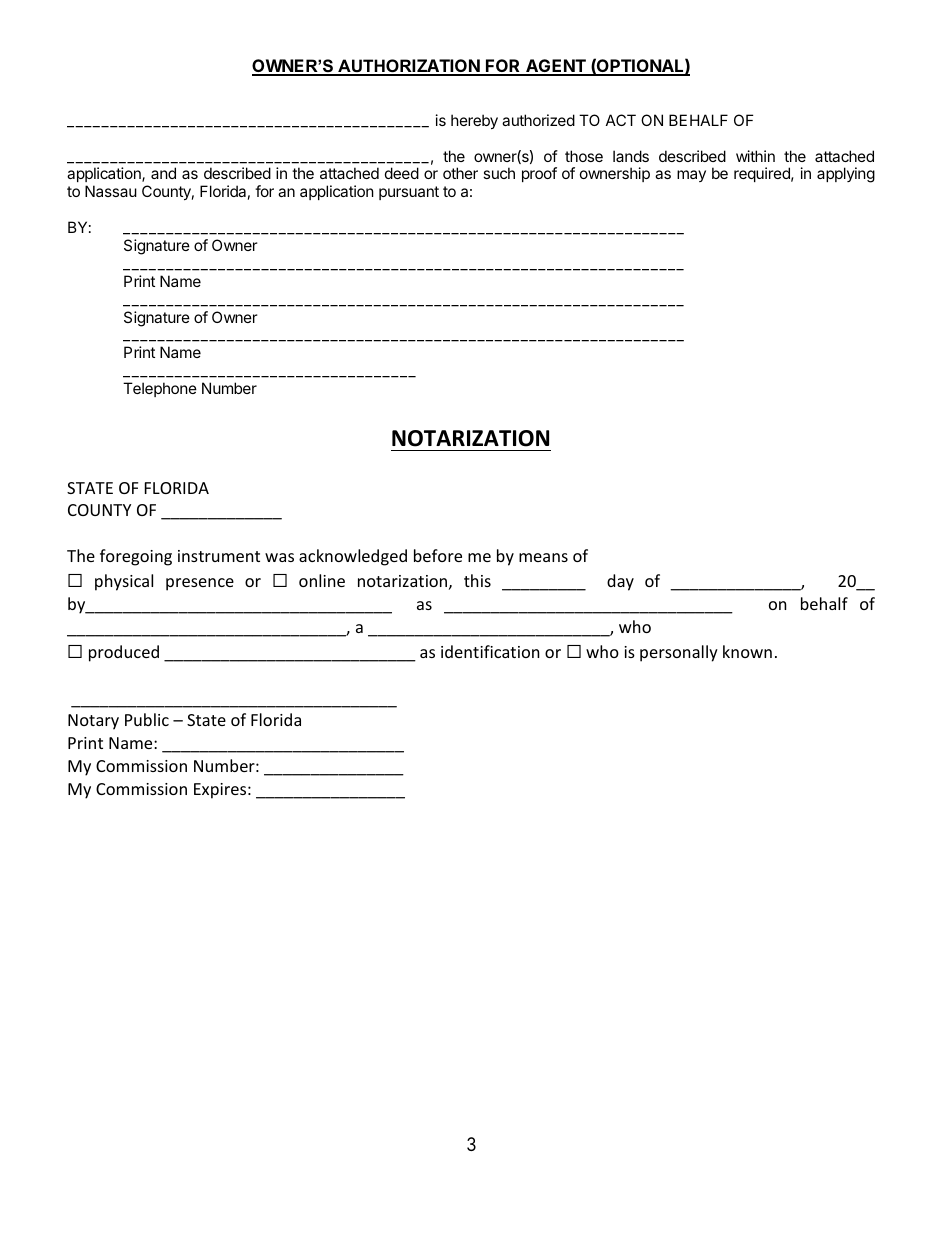 This screenshot has width=952, height=1233. Describe the element at coordinates (543, 557) in the screenshot. I see `means` at that location.
